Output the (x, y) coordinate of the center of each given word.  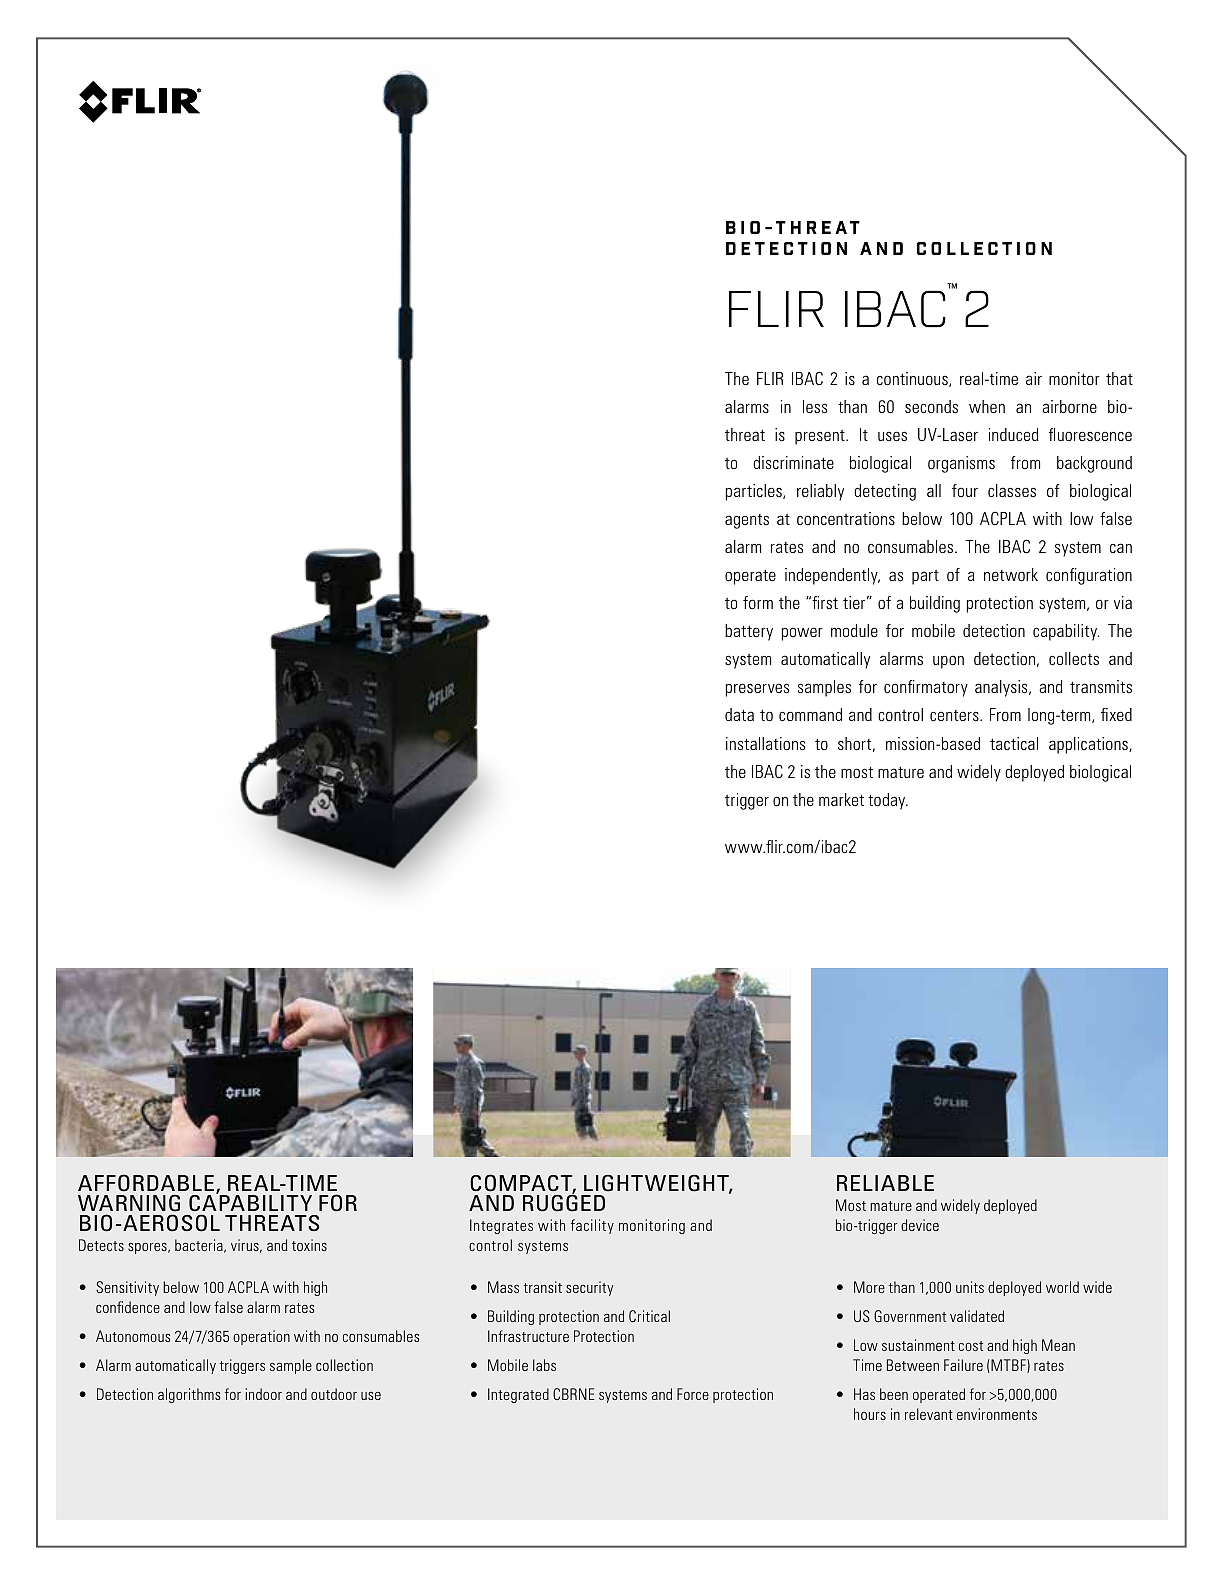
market (841, 799)
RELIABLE (885, 1183)
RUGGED (564, 1202)
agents (747, 521)
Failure (963, 1365)
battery (749, 632)
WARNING (129, 1205)
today (888, 801)
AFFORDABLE (146, 1183)
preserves (757, 690)
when (987, 406)
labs (544, 1365)
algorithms (189, 1395)
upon (948, 662)
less (815, 407)
